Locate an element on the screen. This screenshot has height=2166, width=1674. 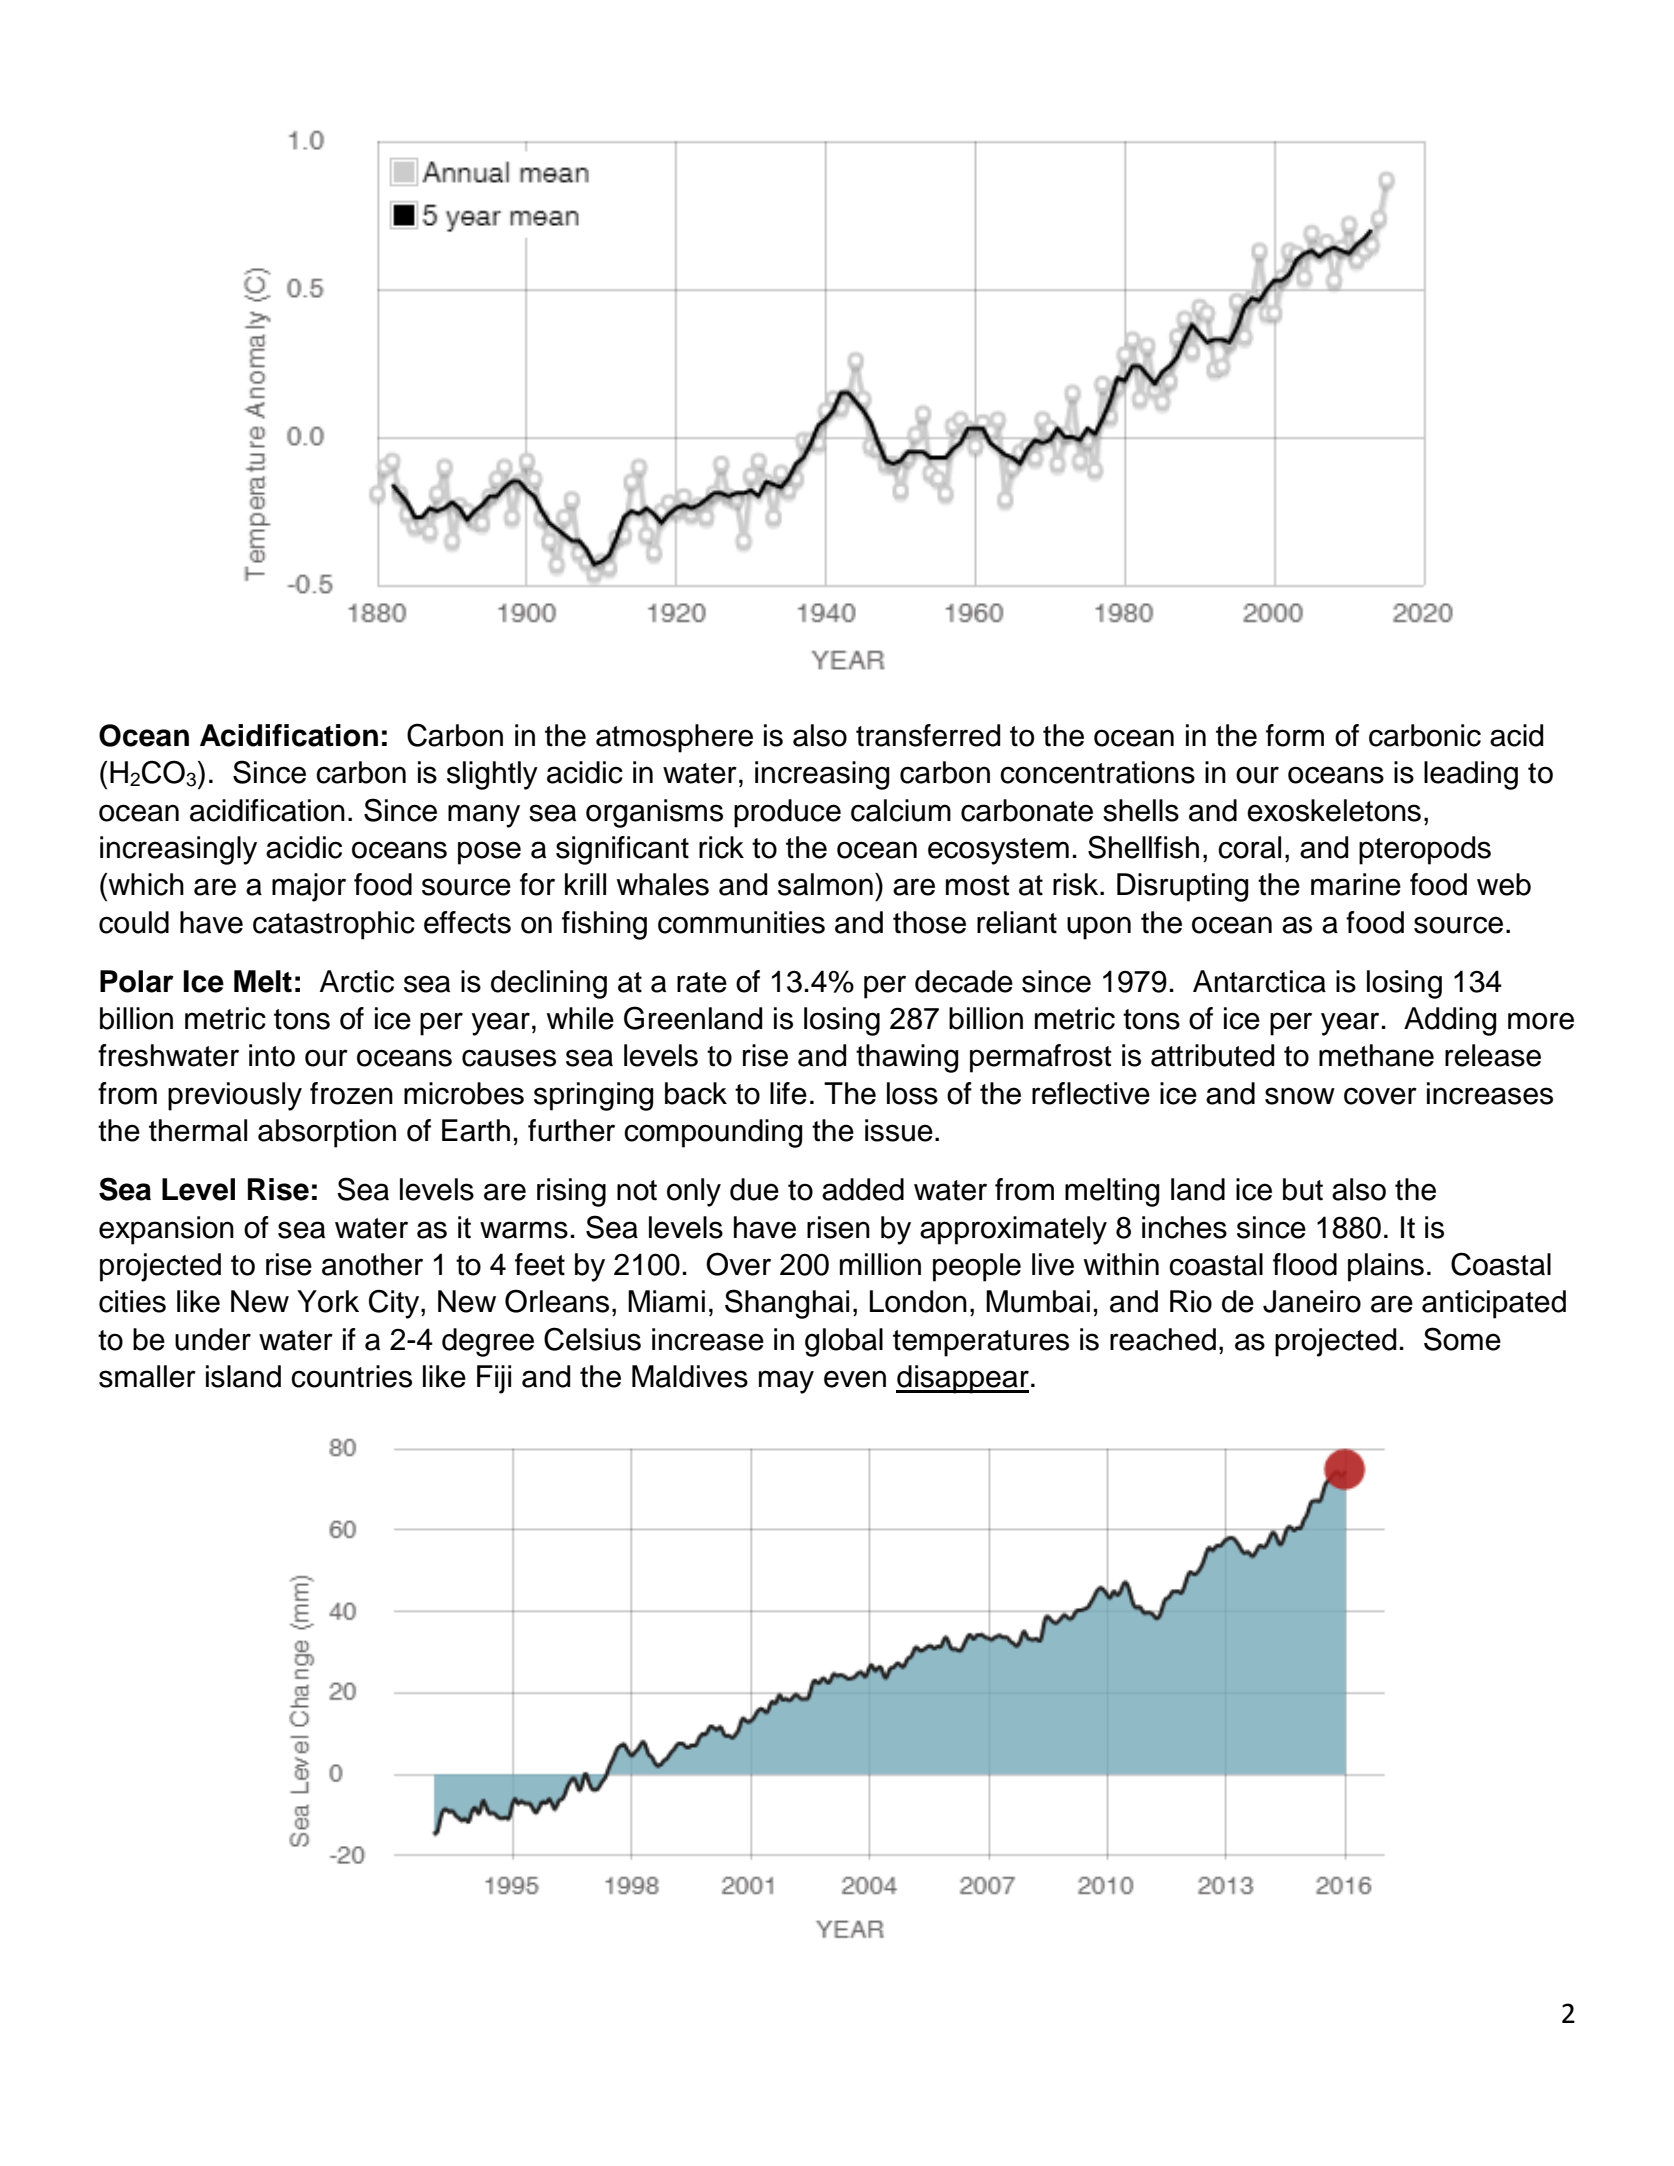
slightly is located at coordinates (492, 775).
